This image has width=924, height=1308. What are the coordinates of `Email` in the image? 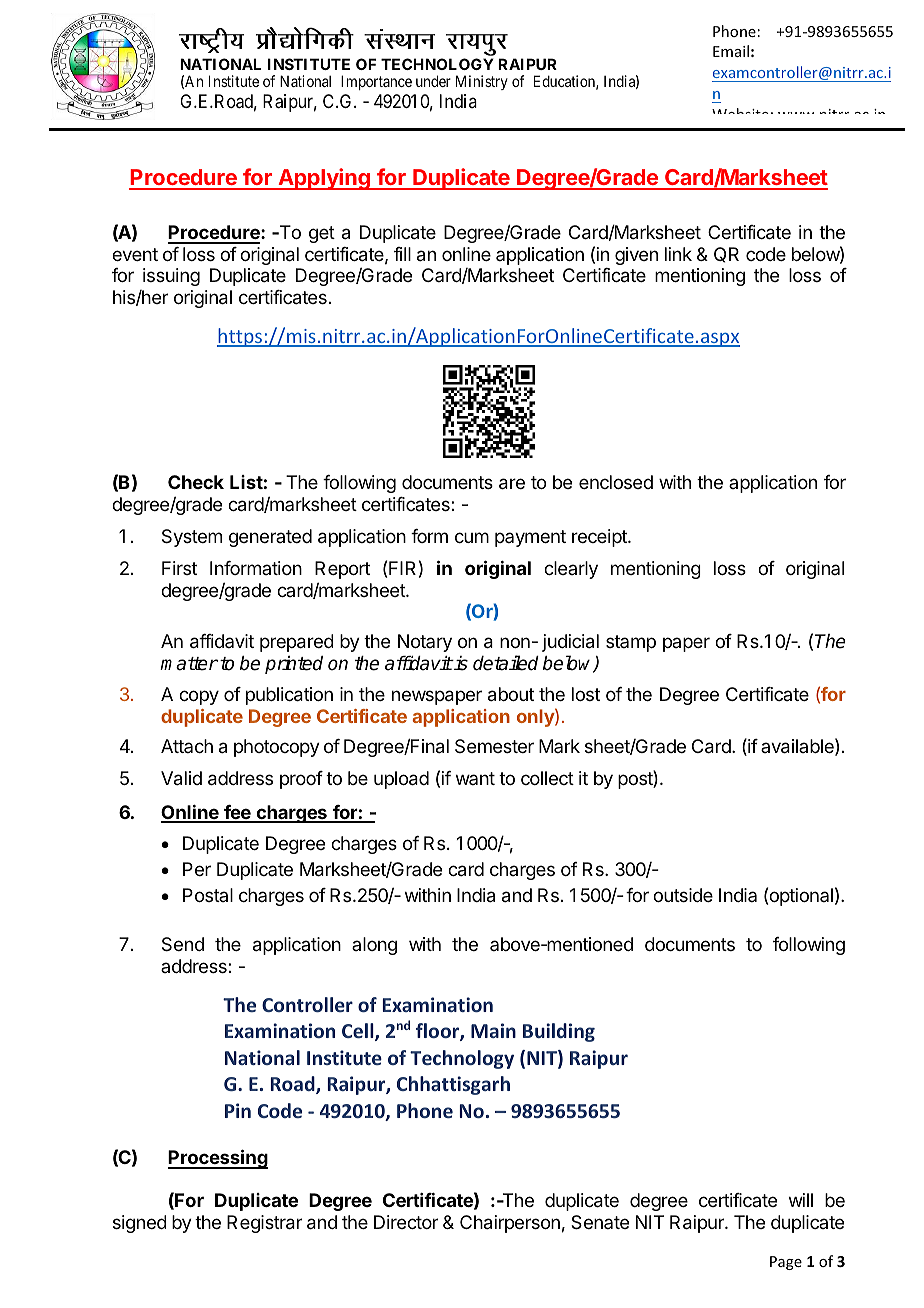 It's located at (731, 51).
